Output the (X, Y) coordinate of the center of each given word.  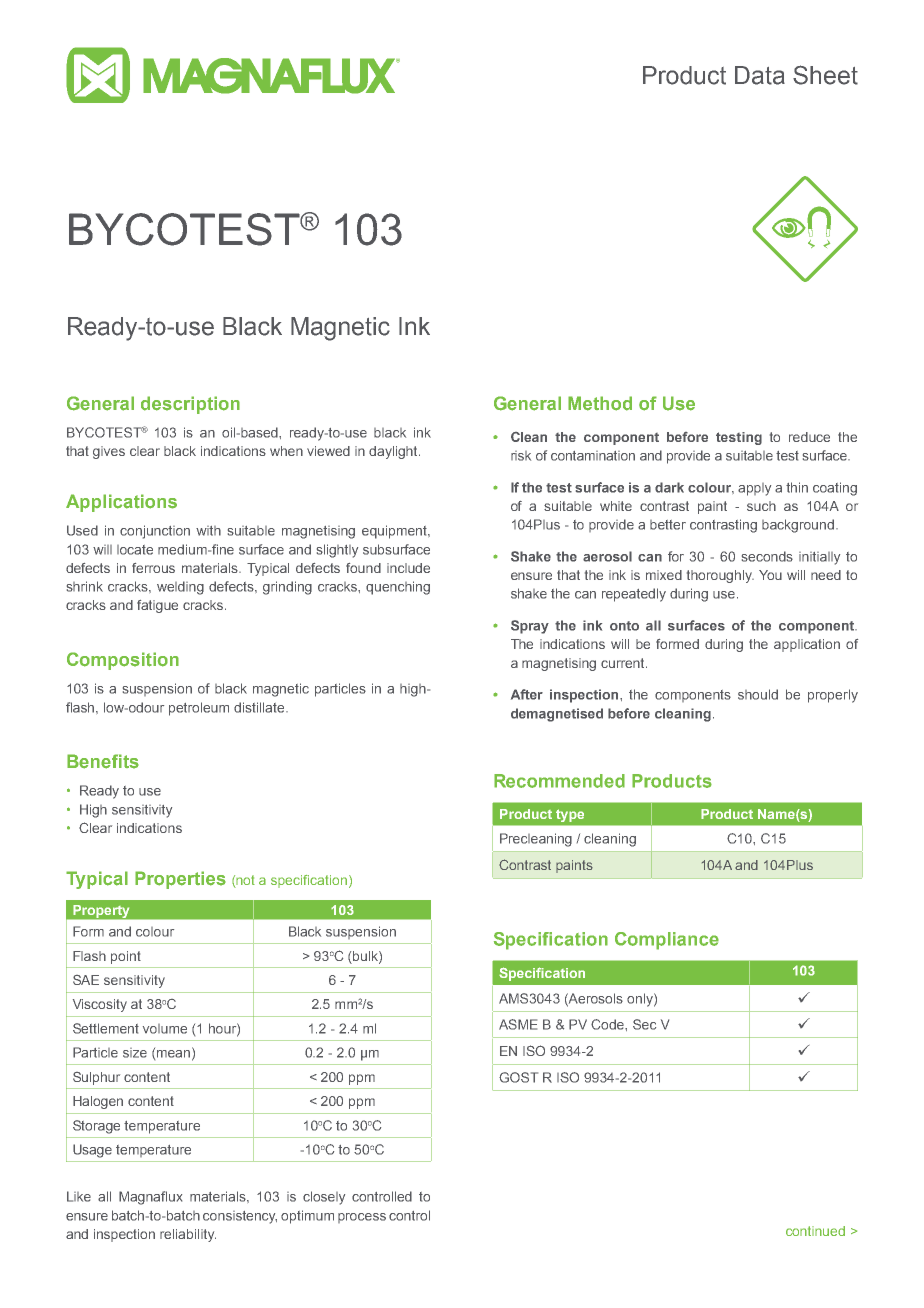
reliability (188, 1235)
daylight (394, 452)
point (126, 957)
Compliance (667, 941)
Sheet (825, 75)
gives (109, 452)
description (190, 405)
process (362, 1218)
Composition (123, 661)
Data (760, 75)
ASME (518, 1024)
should (758, 694)
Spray (530, 627)
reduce (809, 437)
